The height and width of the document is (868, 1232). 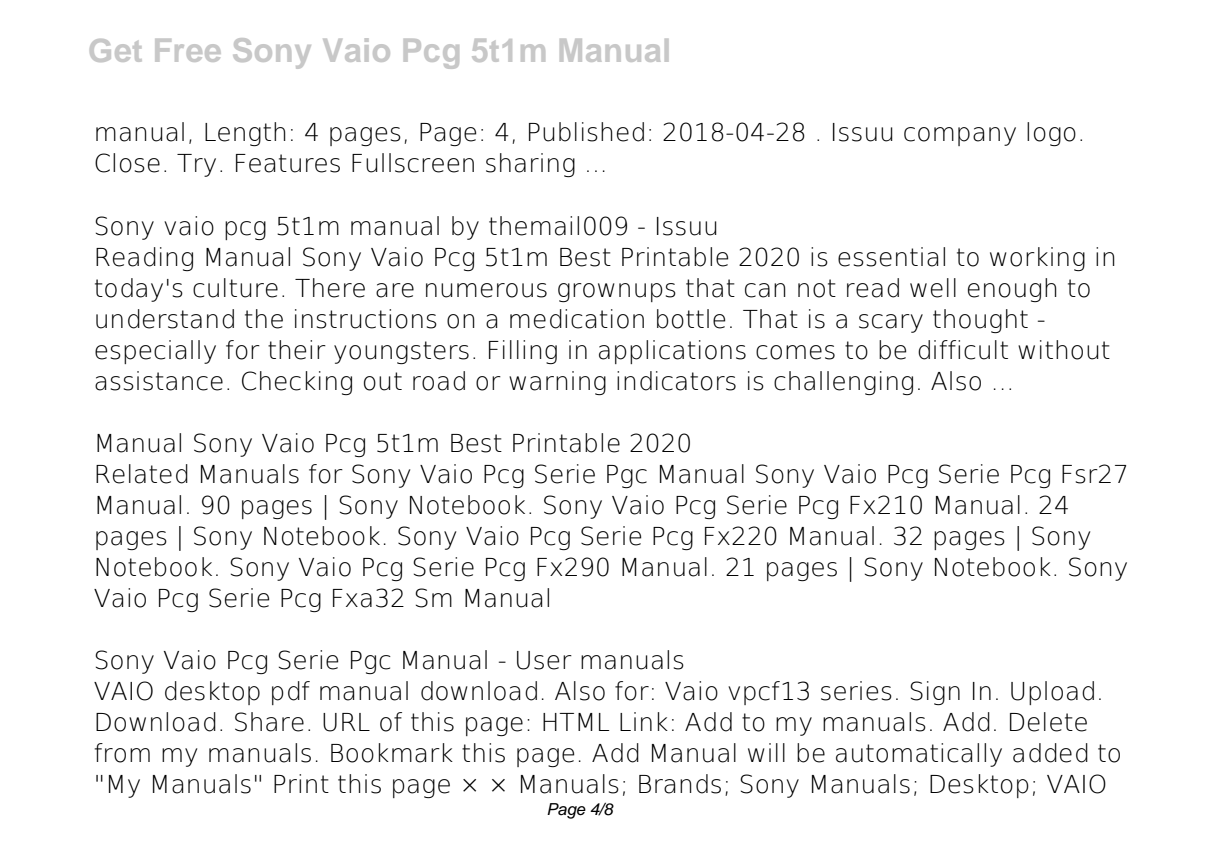 What do you see at coordinates (235, 288) in the document?
I see `culture` at bounding box center [235, 288].
